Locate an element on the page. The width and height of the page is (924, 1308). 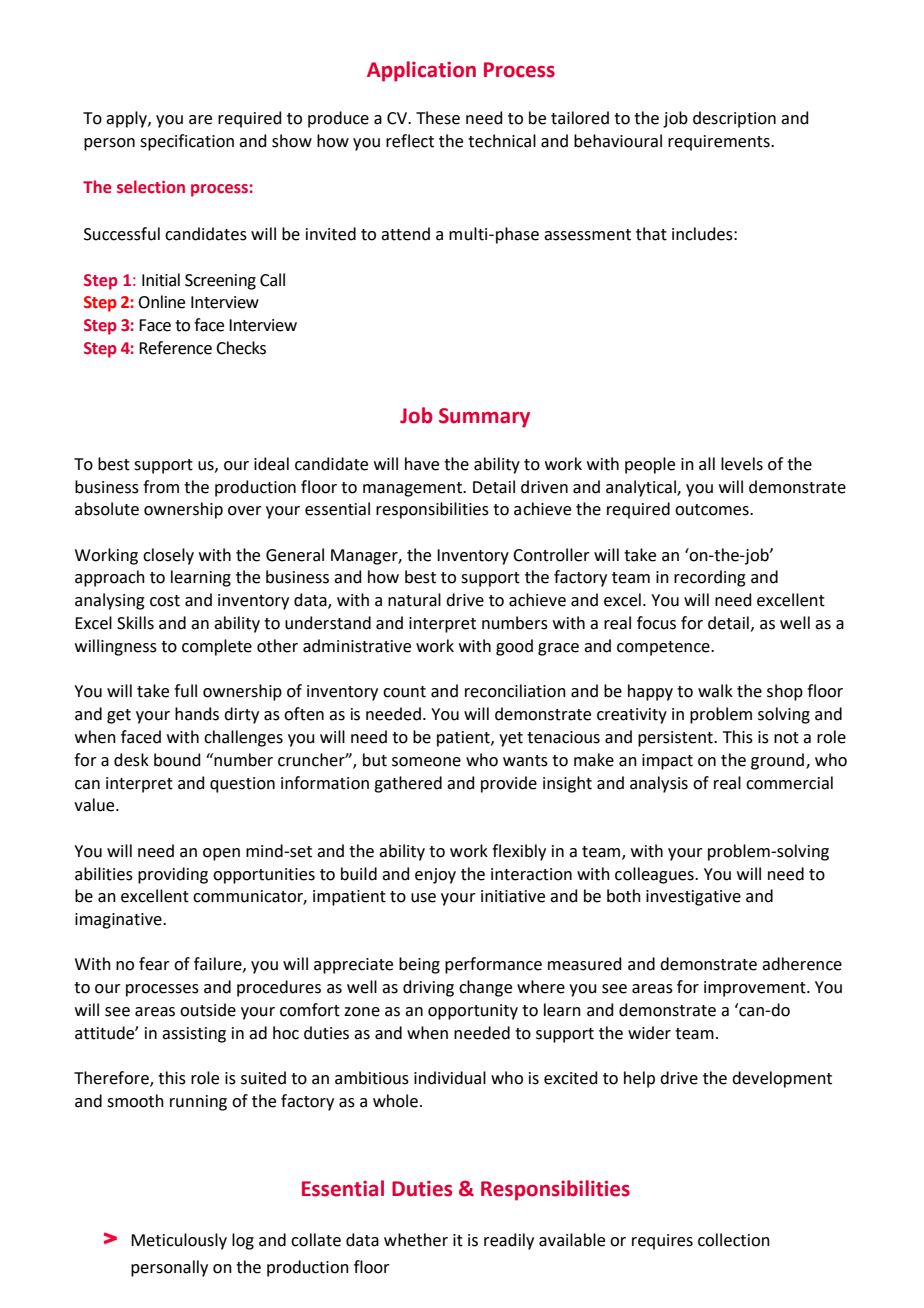
levels is located at coordinates (742, 464).
